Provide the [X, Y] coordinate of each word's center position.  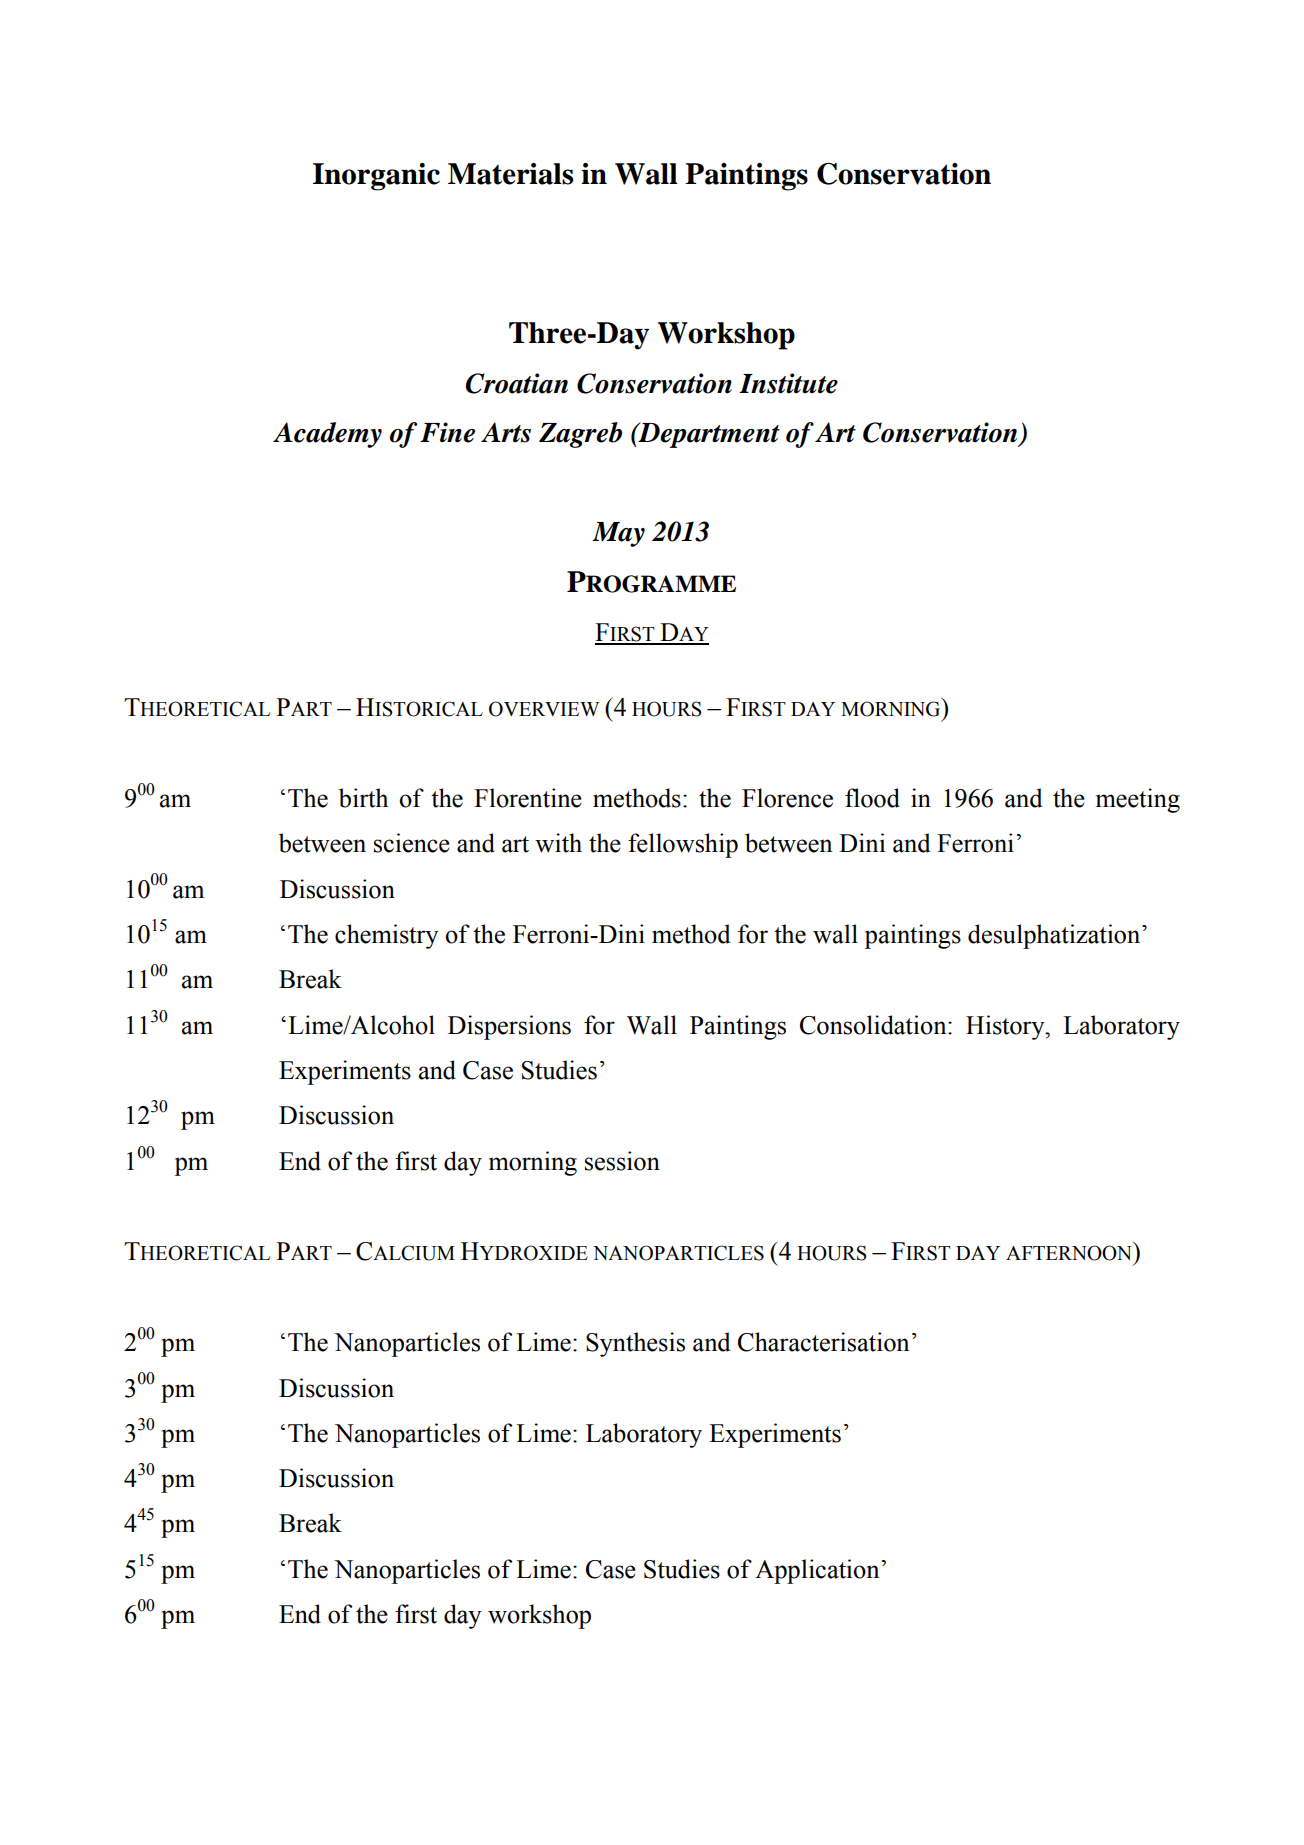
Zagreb [580, 435]
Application [817, 1571]
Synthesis [635, 1344]
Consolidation [874, 1025]
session [622, 1161]
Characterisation [823, 1342]
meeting [1138, 800]
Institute [788, 383]
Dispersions [509, 1027]
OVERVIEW [544, 709]
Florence [787, 798]
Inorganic [376, 177]
